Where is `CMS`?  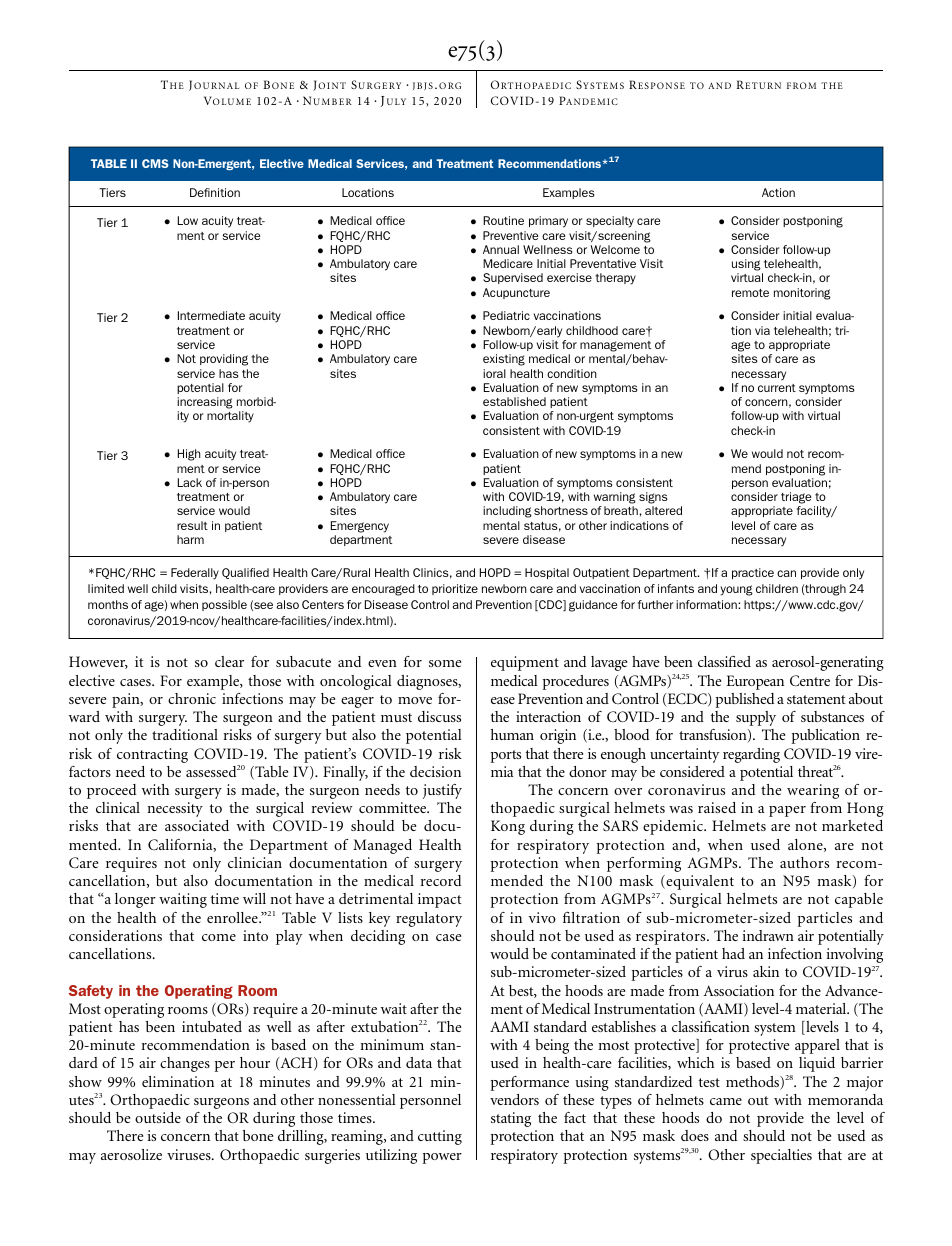 CMS is located at coordinates (155, 163).
